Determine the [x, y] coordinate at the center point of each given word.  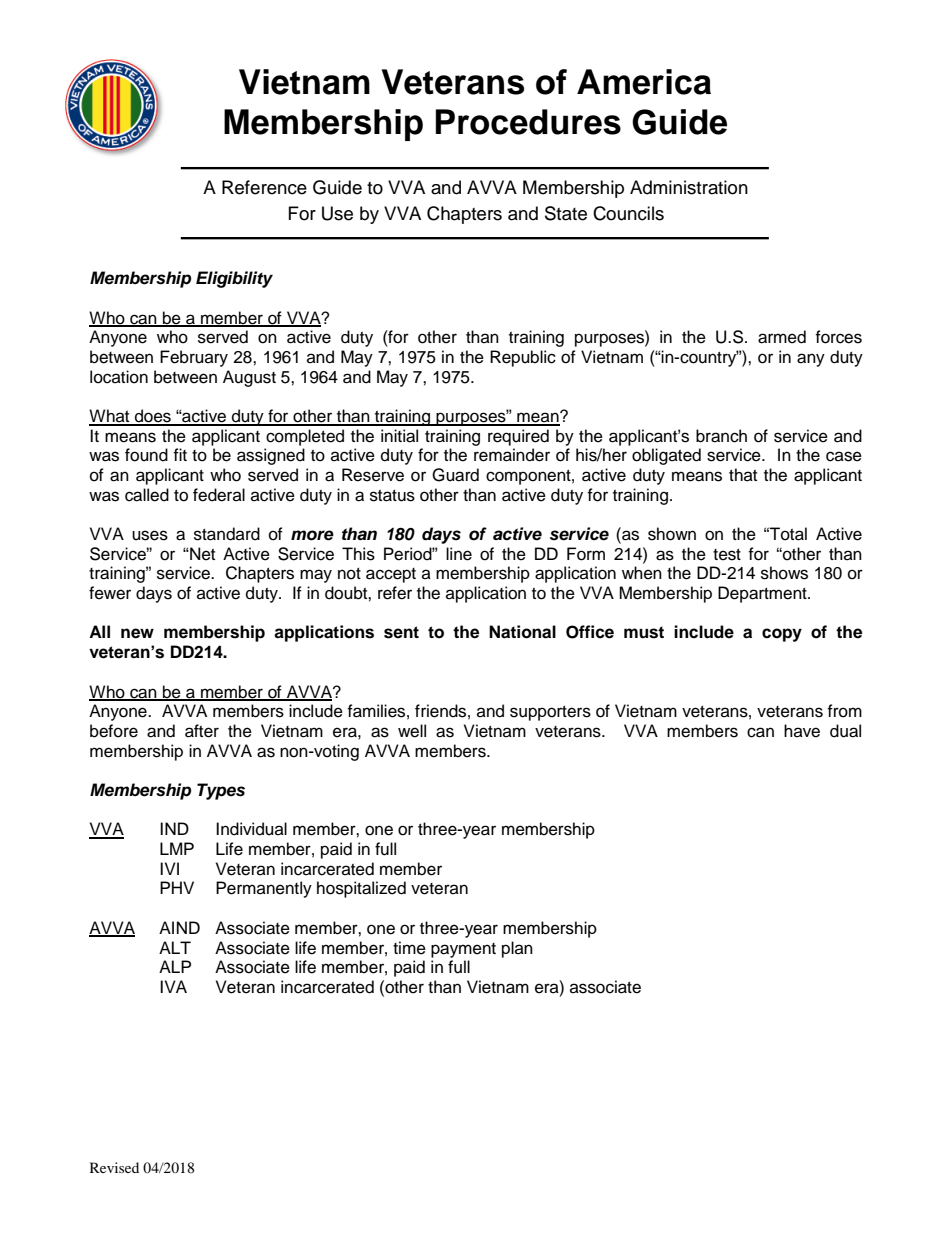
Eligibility [234, 279]
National [522, 632]
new [137, 633]
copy [782, 635]
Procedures [528, 122]
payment [463, 950]
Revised [114, 1167]
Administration [689, 187]
